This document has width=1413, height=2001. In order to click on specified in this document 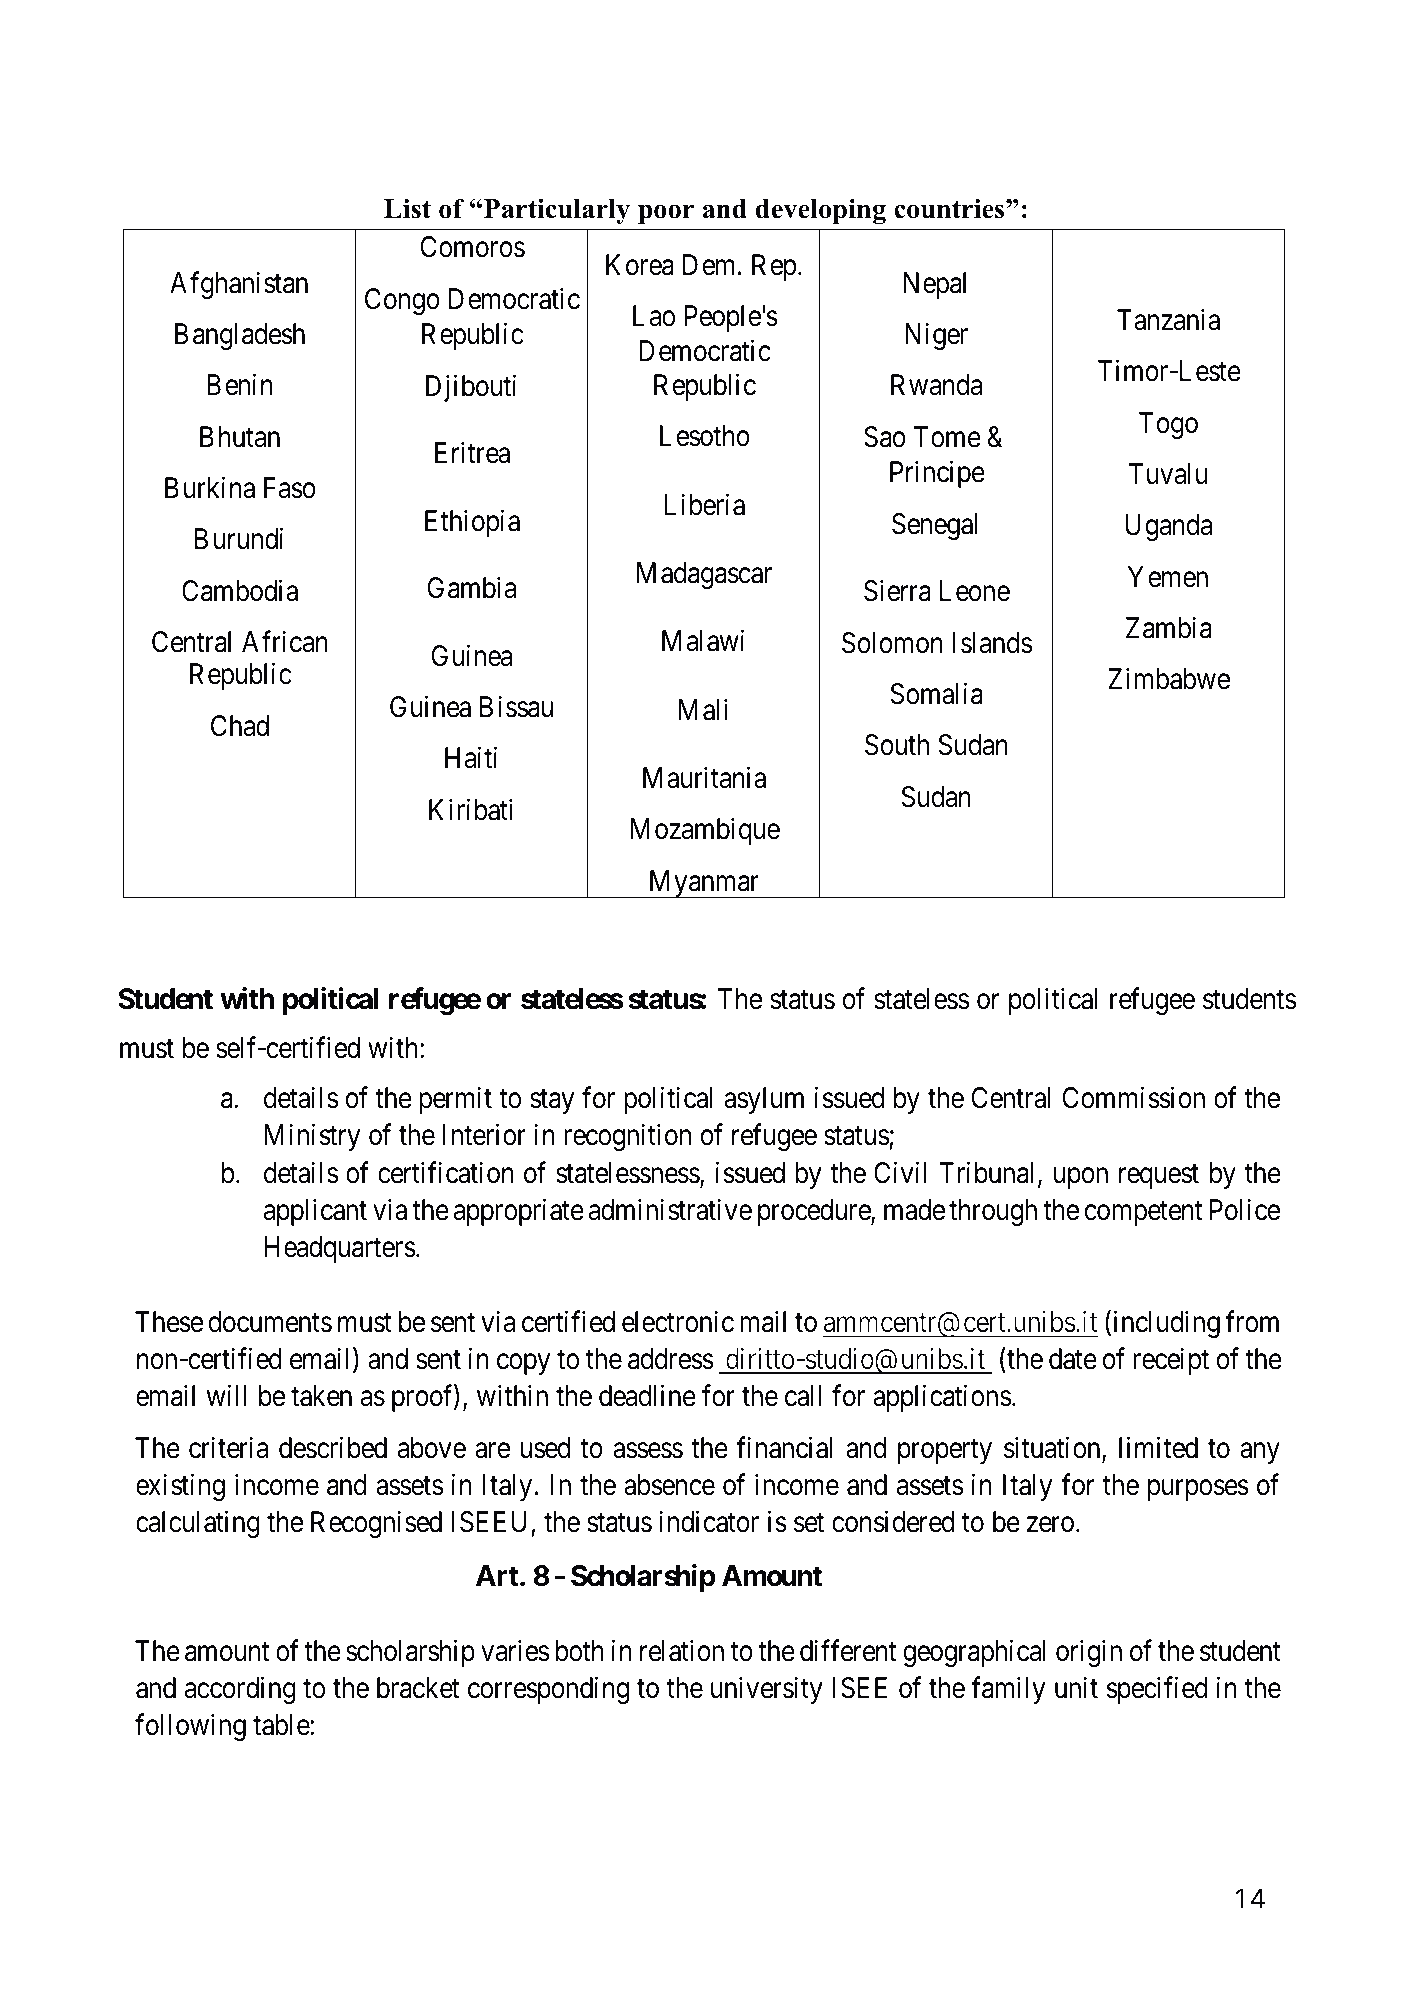, I will do `click(1157, 1690)`.
